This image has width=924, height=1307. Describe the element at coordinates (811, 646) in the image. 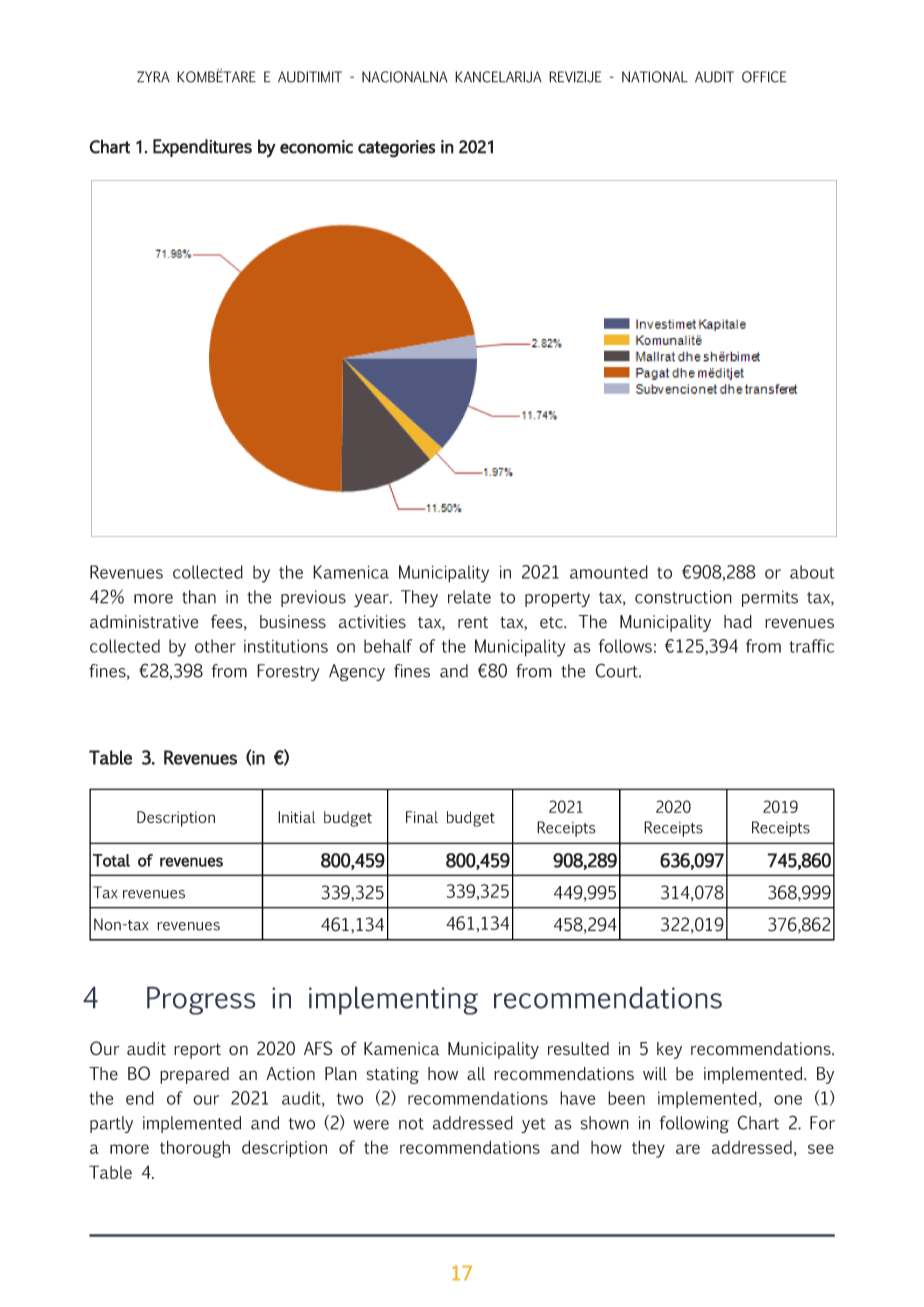

I see `traffic` at that location.
